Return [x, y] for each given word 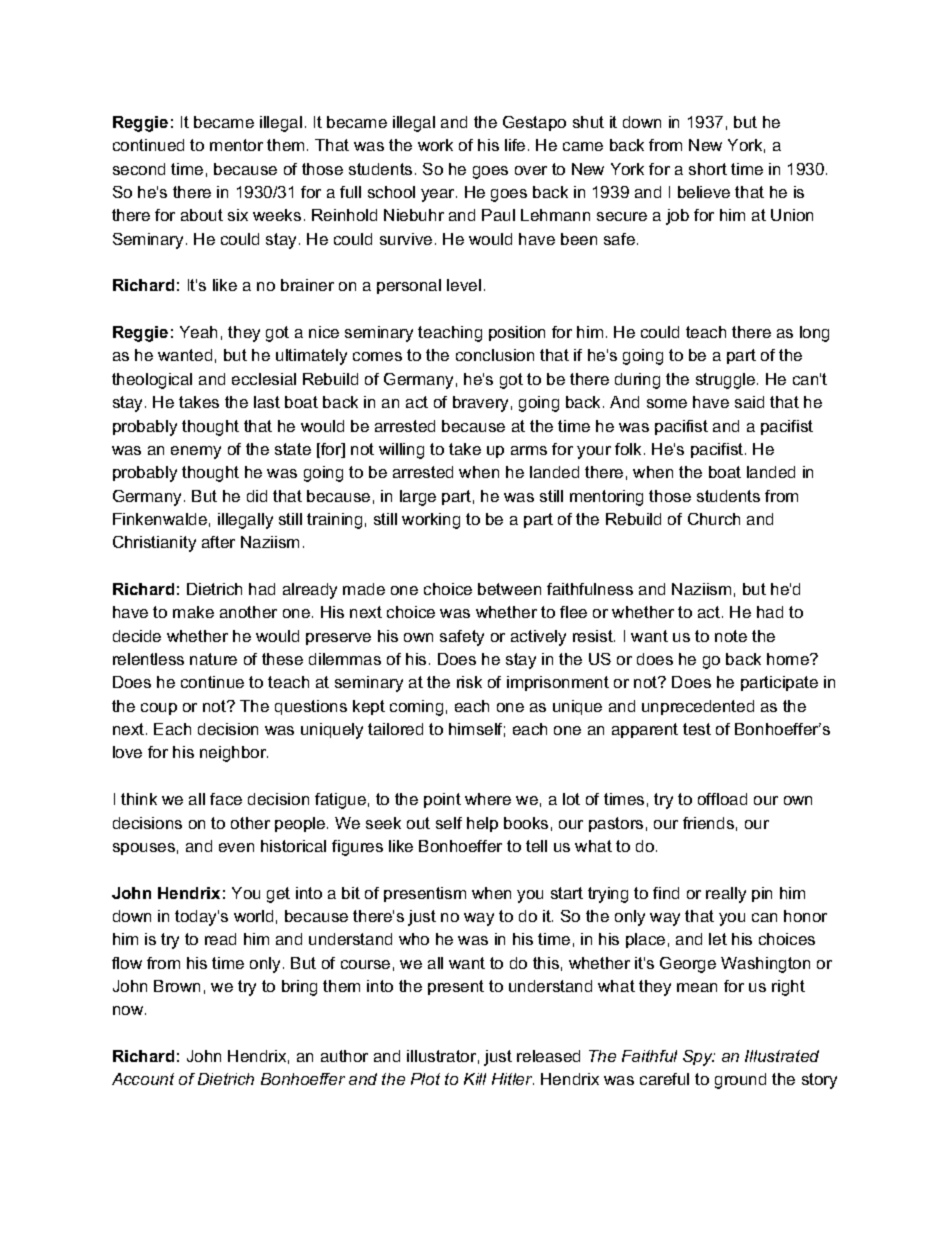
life [515, 145]
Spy [699, 1058]
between [509, 589]
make [193, 612]
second [139, 169]
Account [143, 1079]
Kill [475, 1079]
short [708, 169]
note [731, 636]
